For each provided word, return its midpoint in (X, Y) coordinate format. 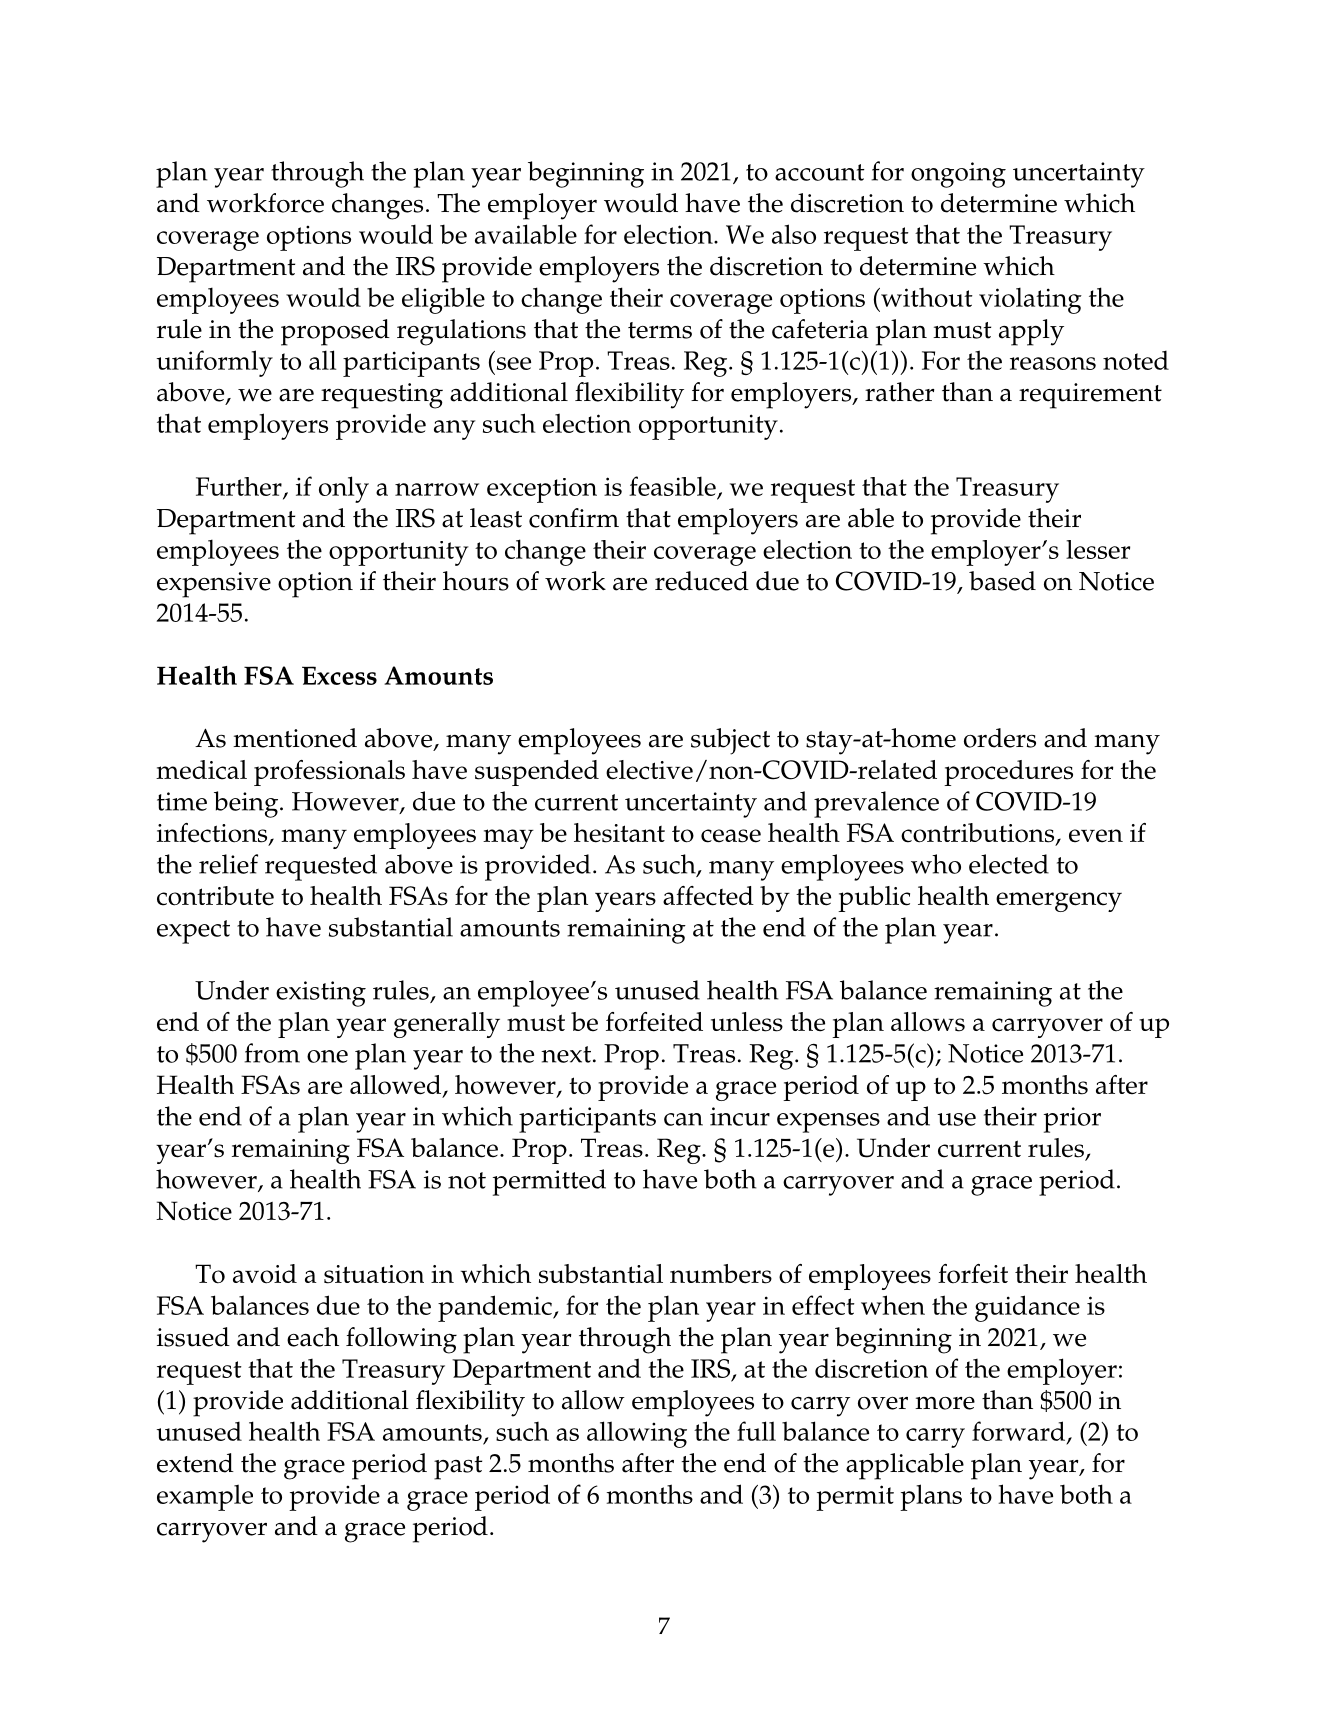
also (794, 234)
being (247, 804)
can (683, 1119)
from (272, 1053)
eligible (443, 300)
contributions (979, 834)
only (344, 489)
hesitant (619, 833)
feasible (672, 486)
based (1002, 581)
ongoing (958, 175)
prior (1072, 1120)
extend (195, 1463)
